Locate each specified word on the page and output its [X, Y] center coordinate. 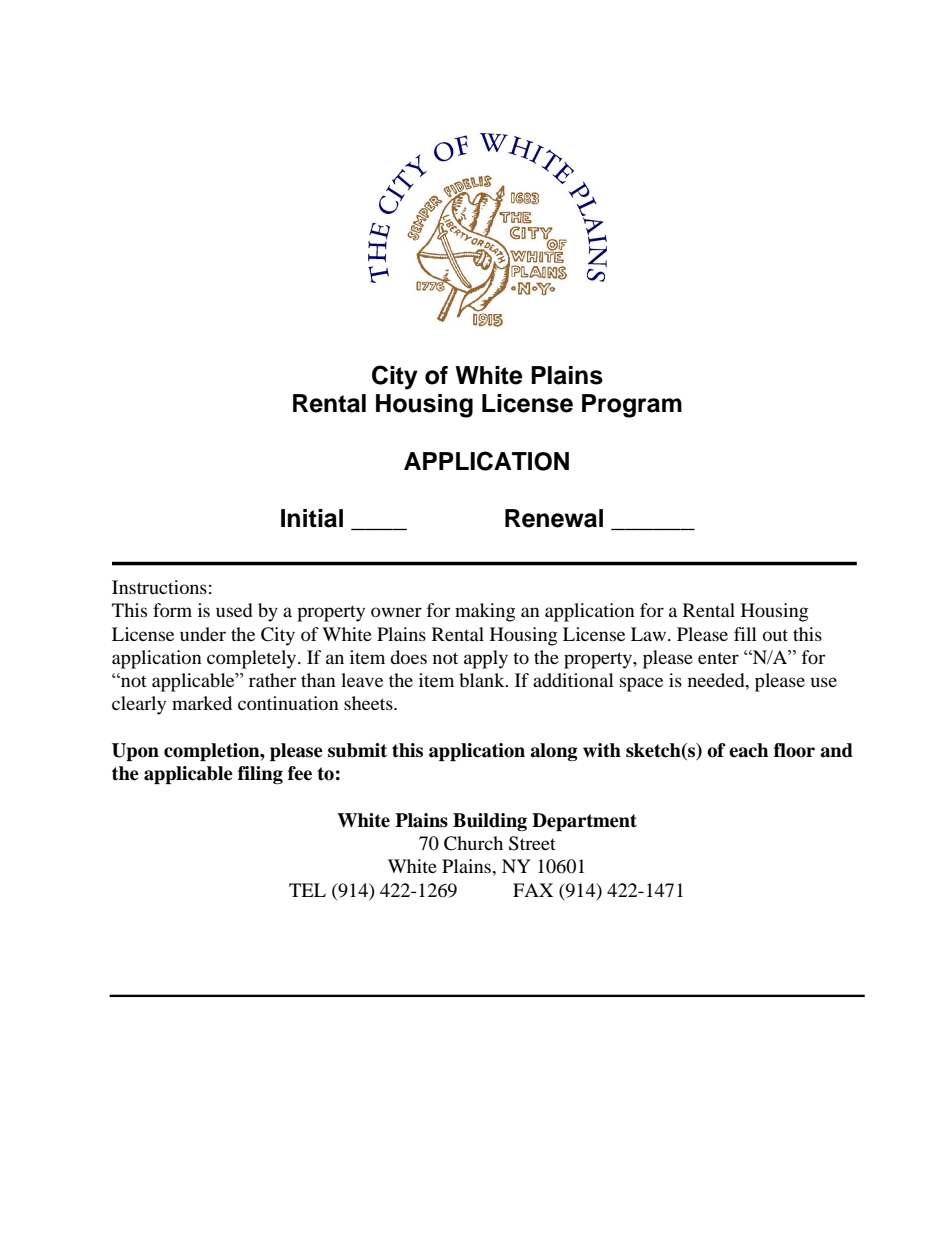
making [485, 612]
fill [745, 634]
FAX [533, 890]
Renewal [554, 518]
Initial [312, 518]
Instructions [159, 587]
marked [202, 703]
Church [473, 843]
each [748, 750]
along [554, 752]
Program [632, 406]
